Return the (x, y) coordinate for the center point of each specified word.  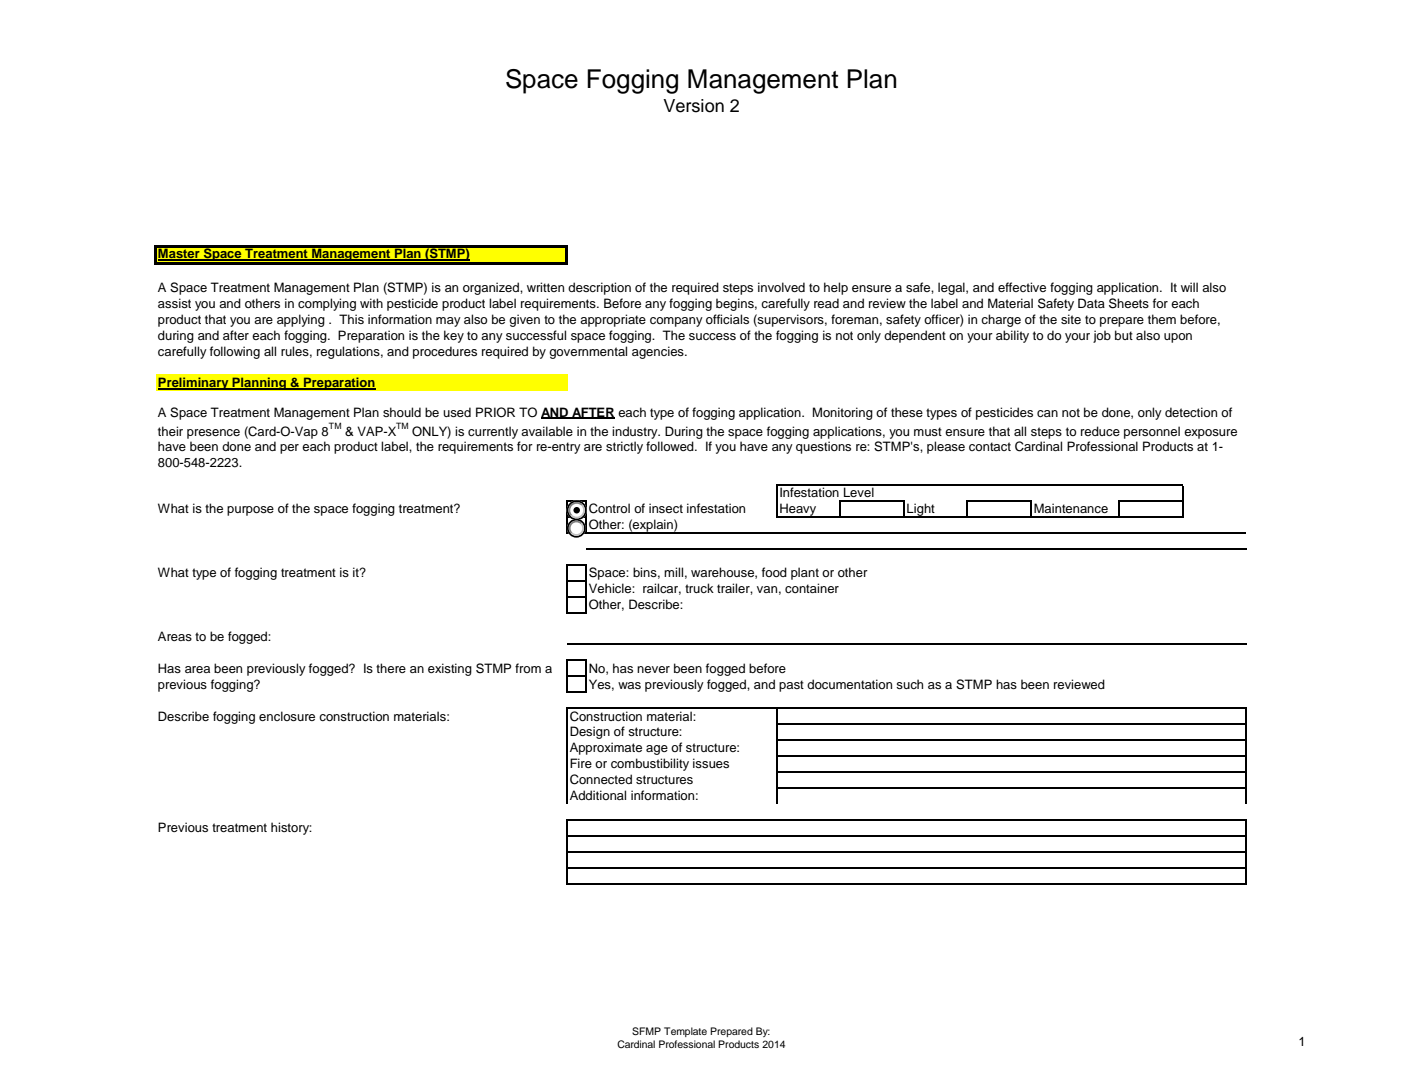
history (291, 828)
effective (1022, 287)
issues (711, 763)
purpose (250, 511)
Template (685, 1032)
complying (327, 304)
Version (693, 106)
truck (699, 588)
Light (921, 510)
